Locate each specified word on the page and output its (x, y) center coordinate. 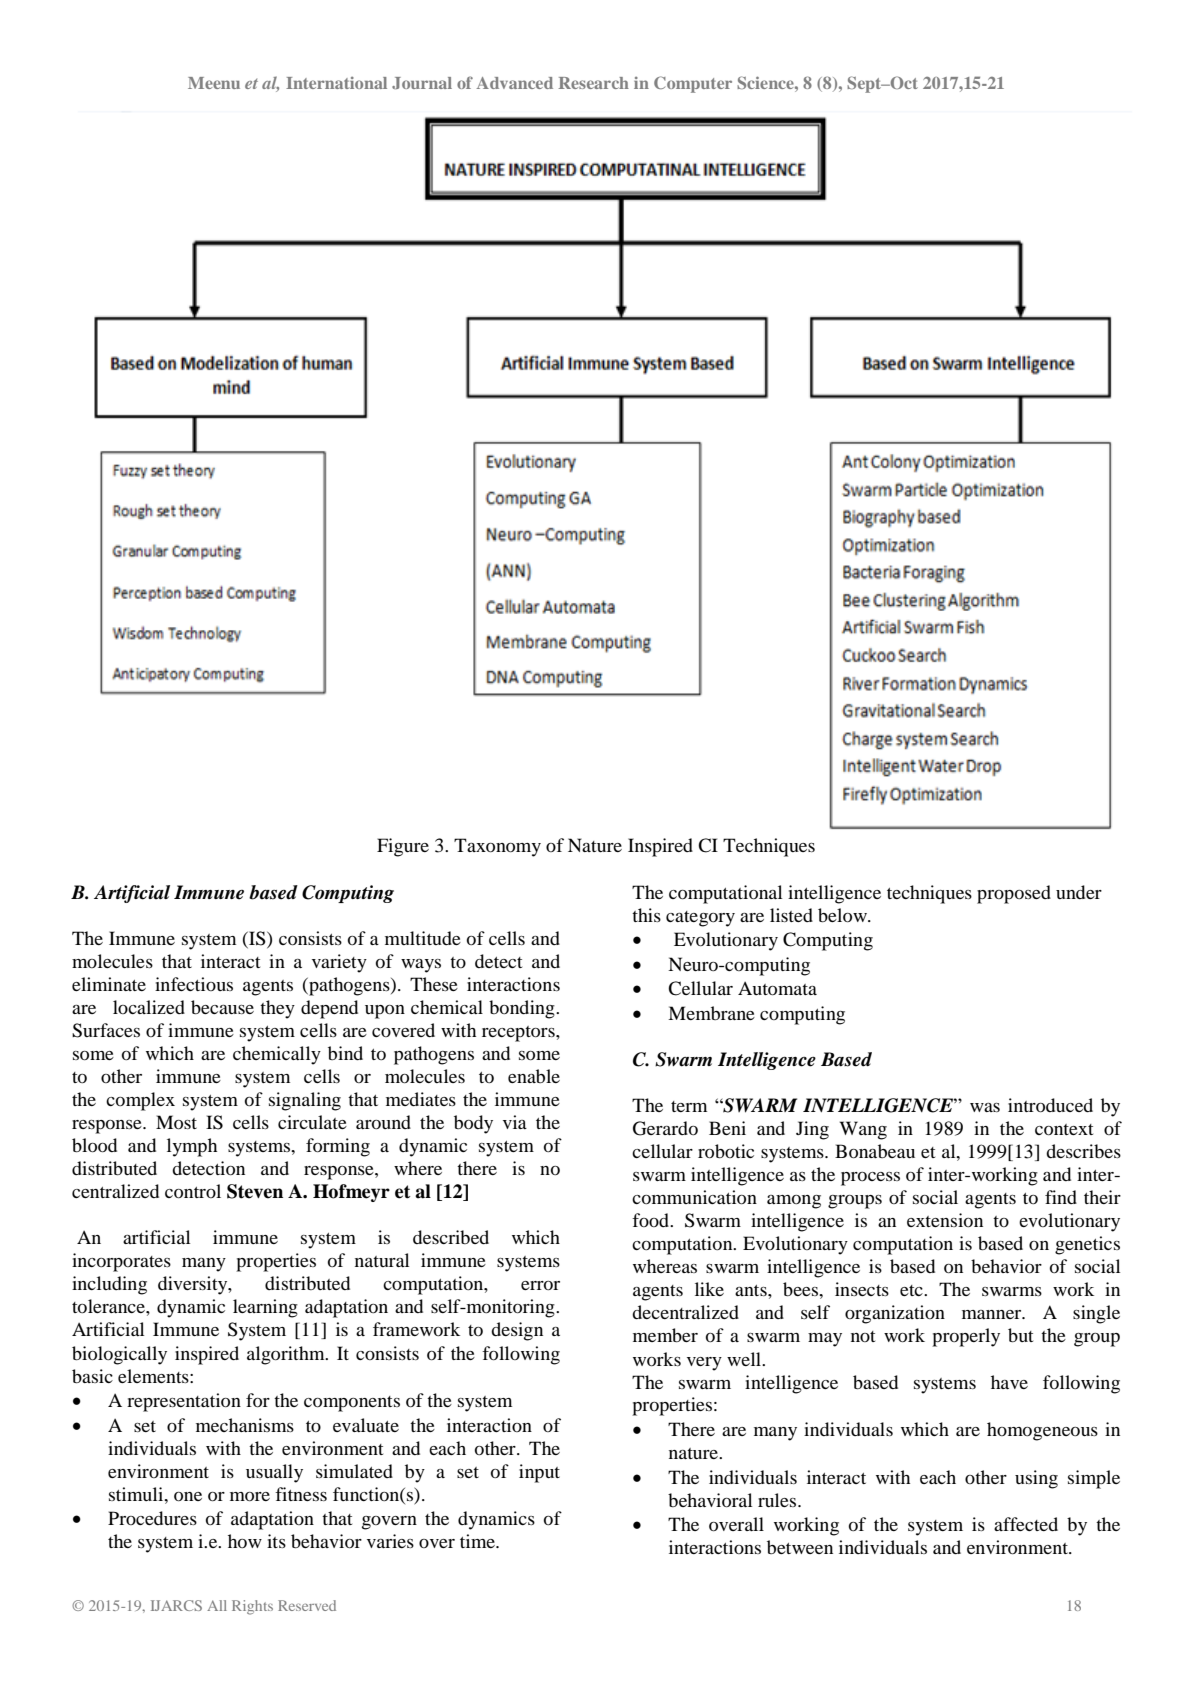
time (478, 1541)
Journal (422, 83)
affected (1026, 1524)
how (245, 1541)
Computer (693, 84)
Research (593, 83)
